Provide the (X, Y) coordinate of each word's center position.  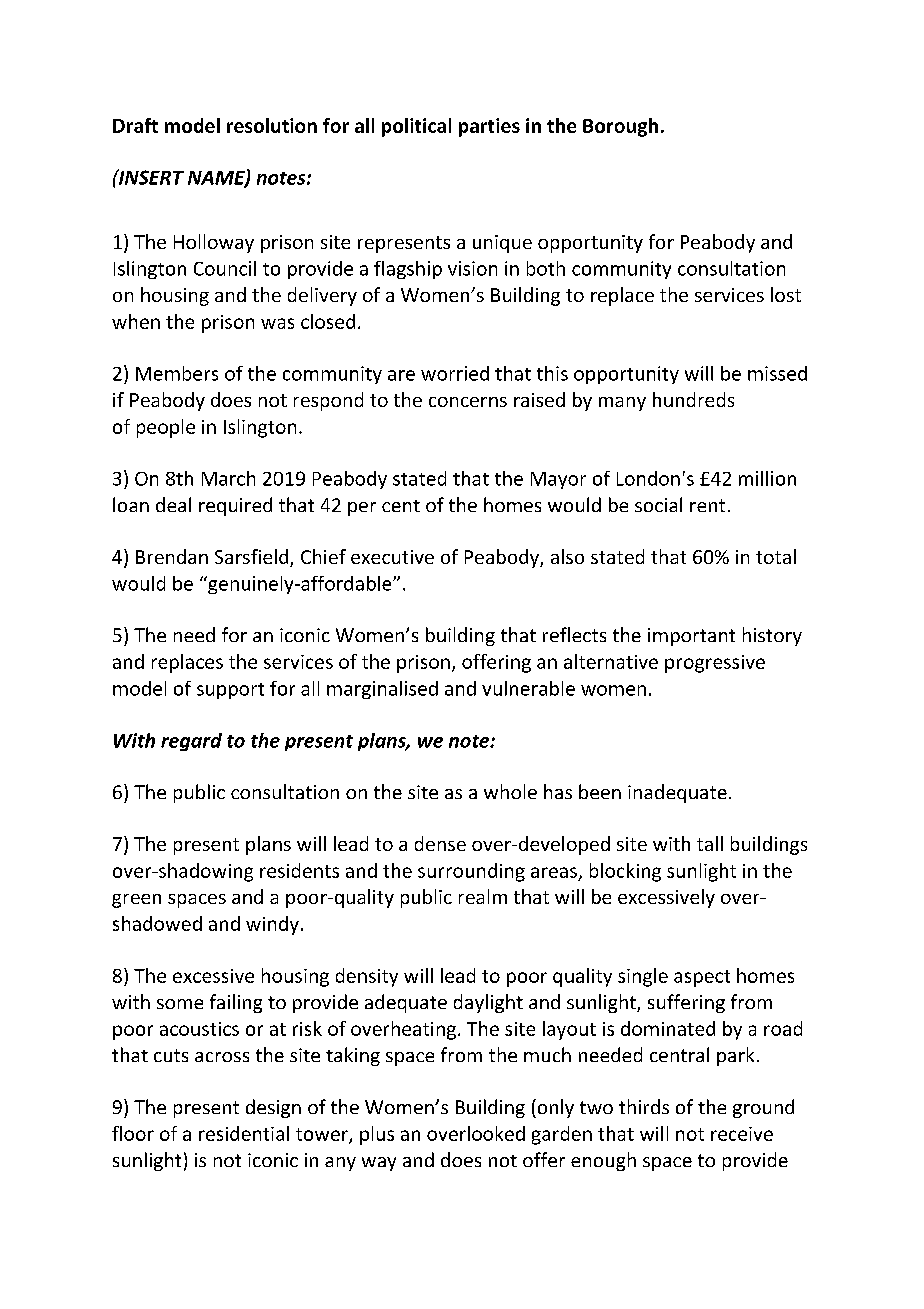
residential (244, 1133)
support (230, 691)
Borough (620, 127)
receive (742, 1134)
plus (377, 1135)
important (691, 637)
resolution (272, 125)
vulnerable (528, 688)
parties (489, 127)
